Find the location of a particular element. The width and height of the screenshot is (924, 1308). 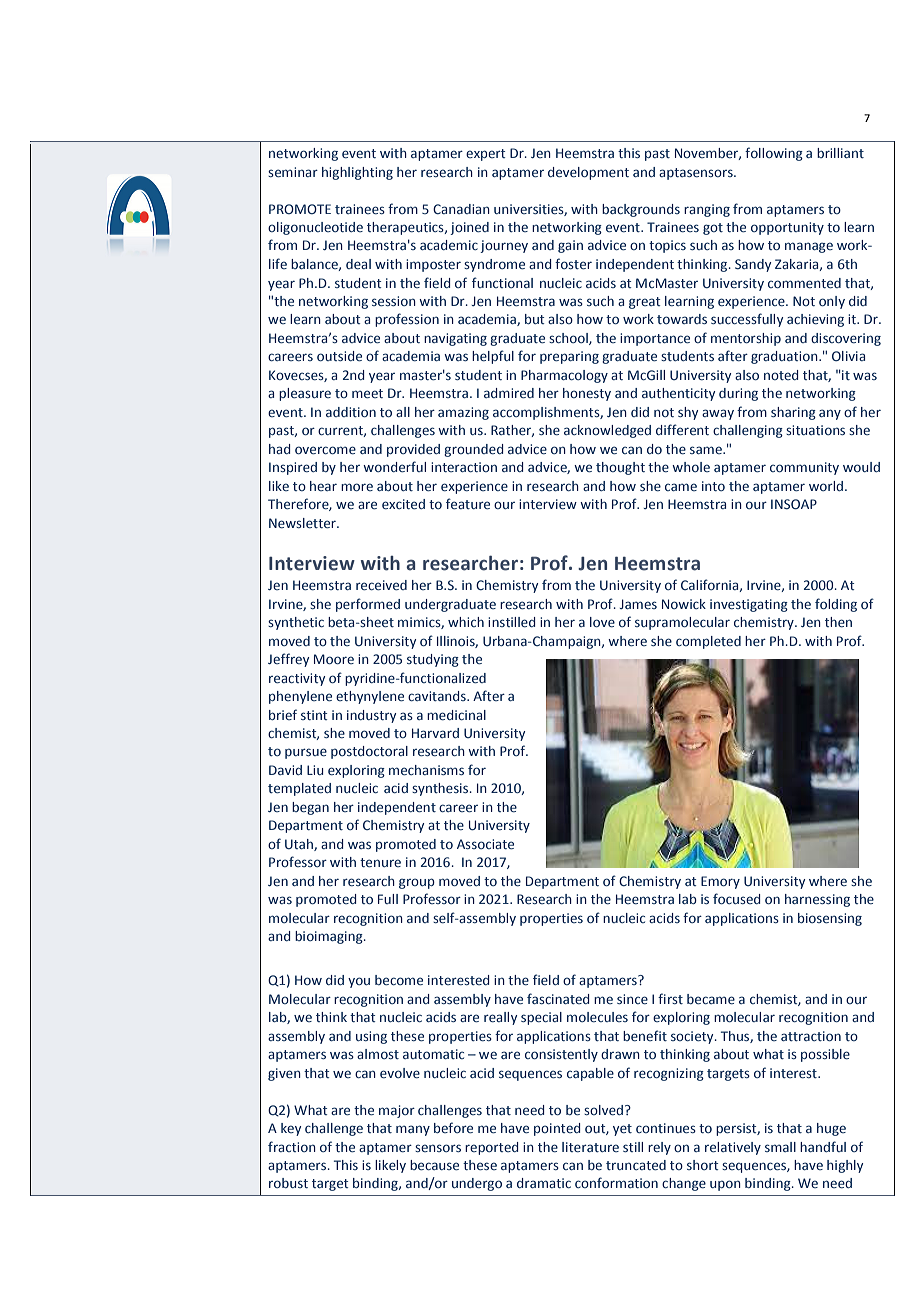

Emory is located at coordinates (720, 882).
